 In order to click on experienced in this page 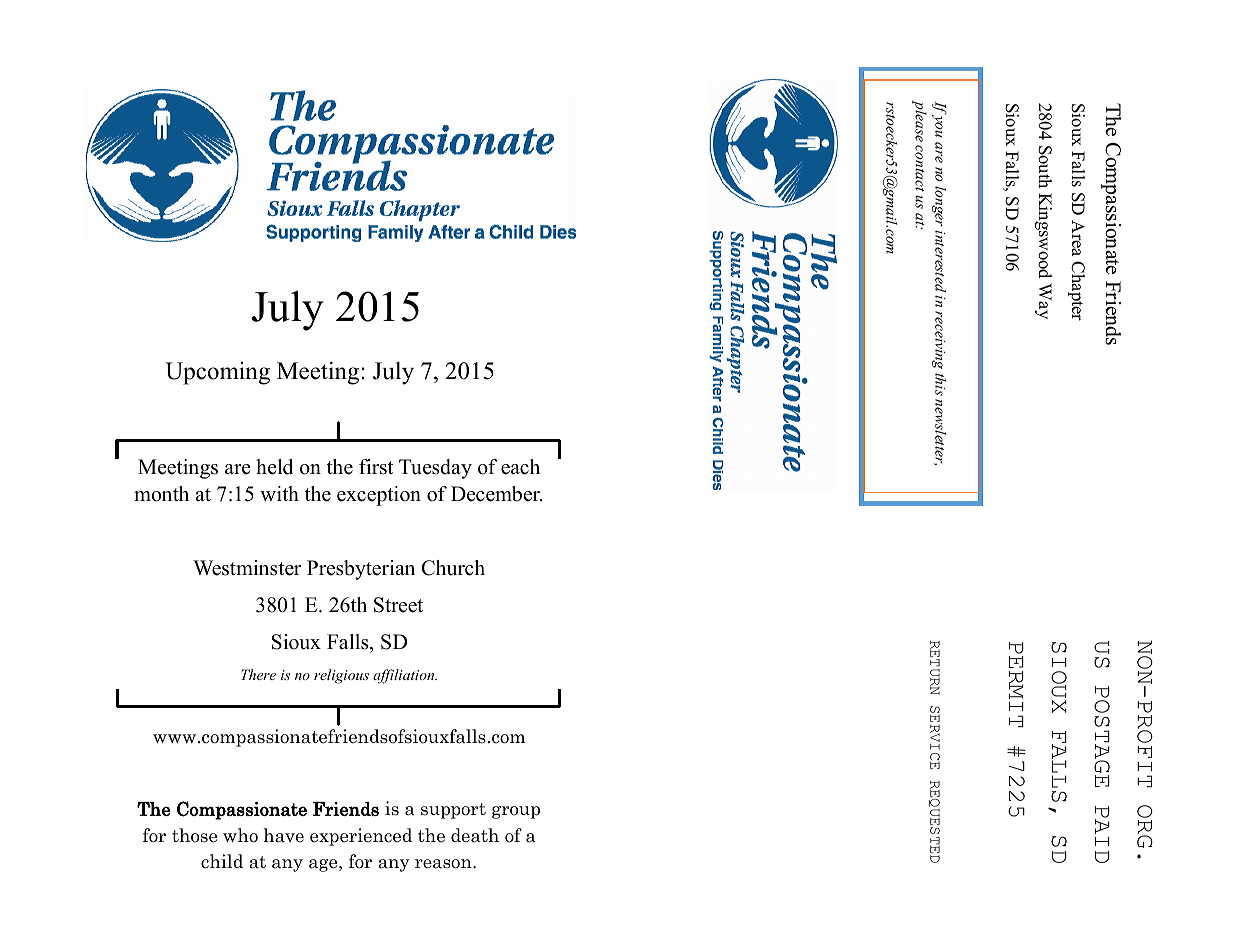, I will do `click(361, 837)`.
